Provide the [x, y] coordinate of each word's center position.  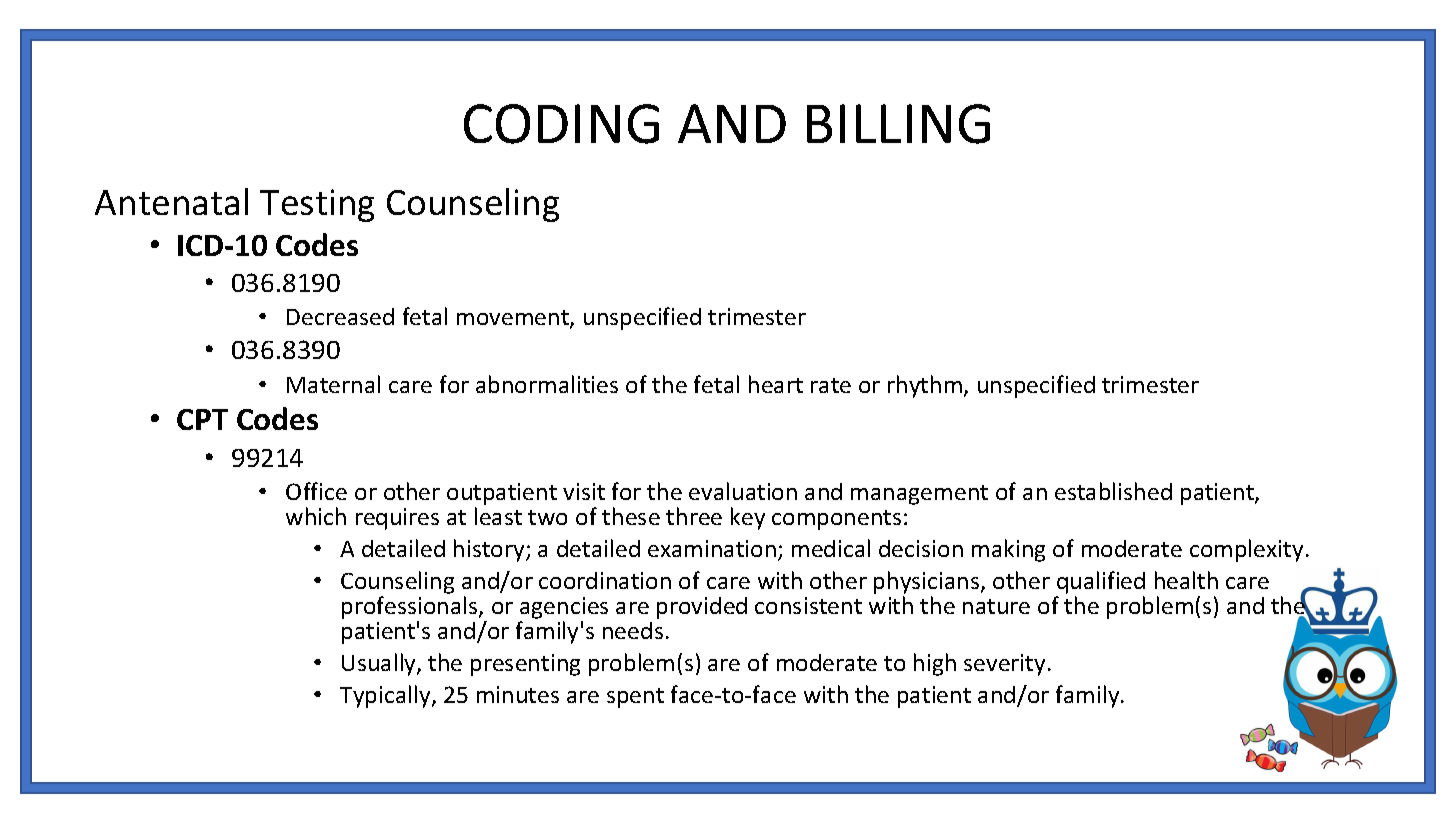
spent [635, 698]
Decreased [340, 316]
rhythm [925, 386]
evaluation [743, 491]
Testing [317, 205]
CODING [561, 124]
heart [776, 384]
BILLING [898, 124]
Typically [386, 696]
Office [316, 491]
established [1113, 491]
